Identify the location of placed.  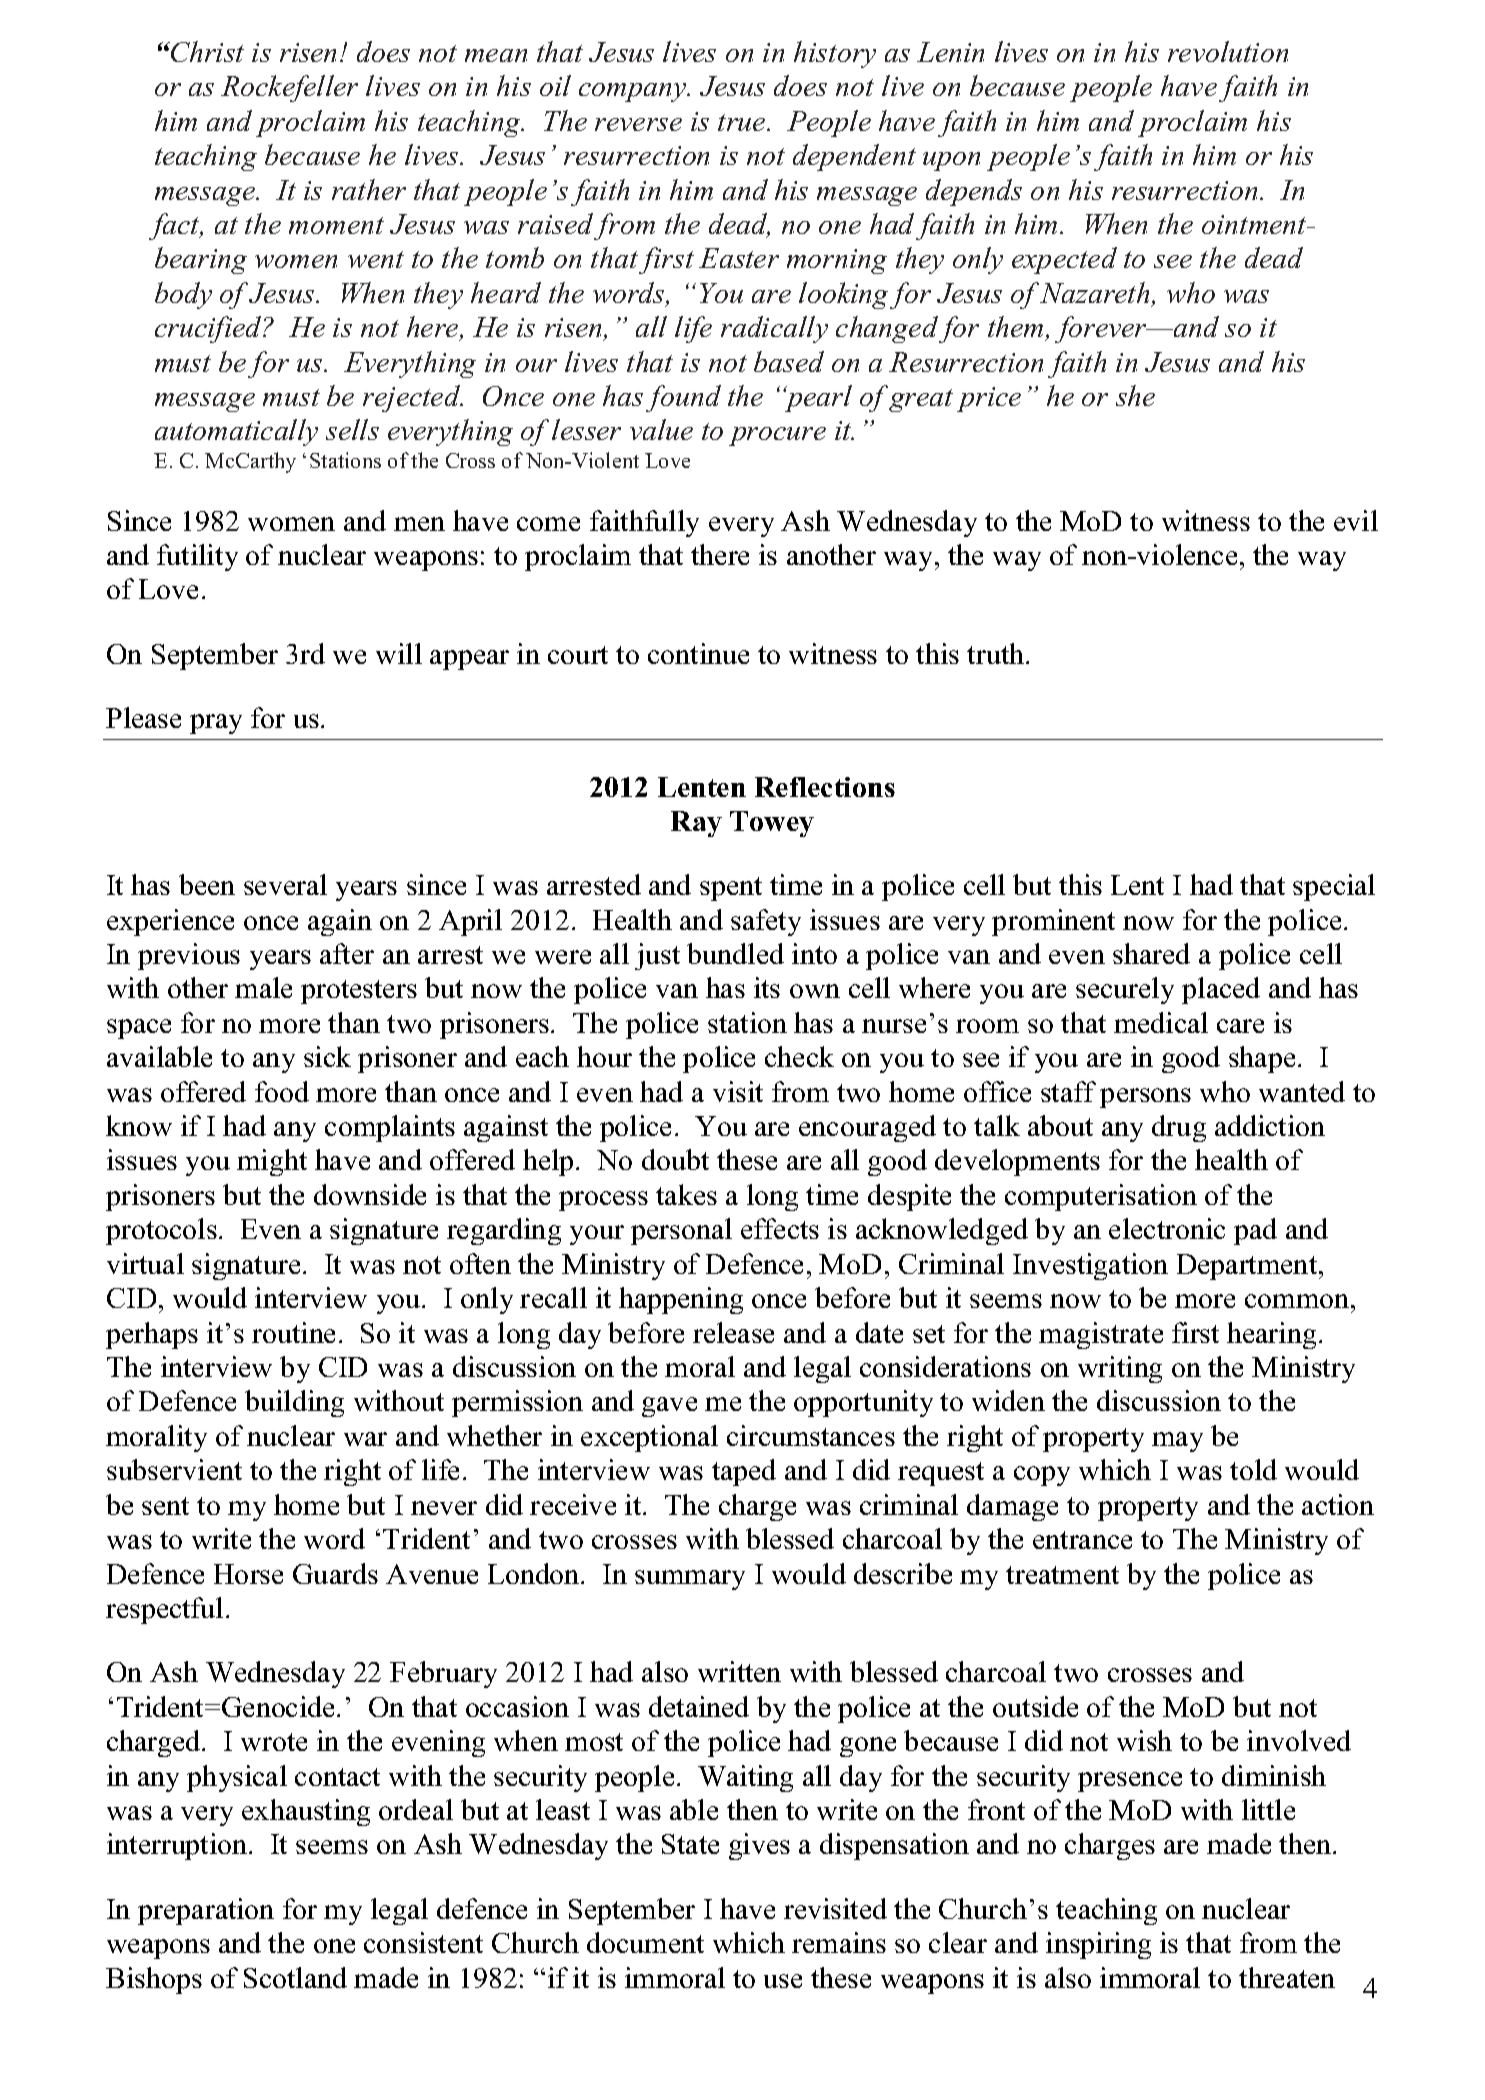
(1221, 990).
